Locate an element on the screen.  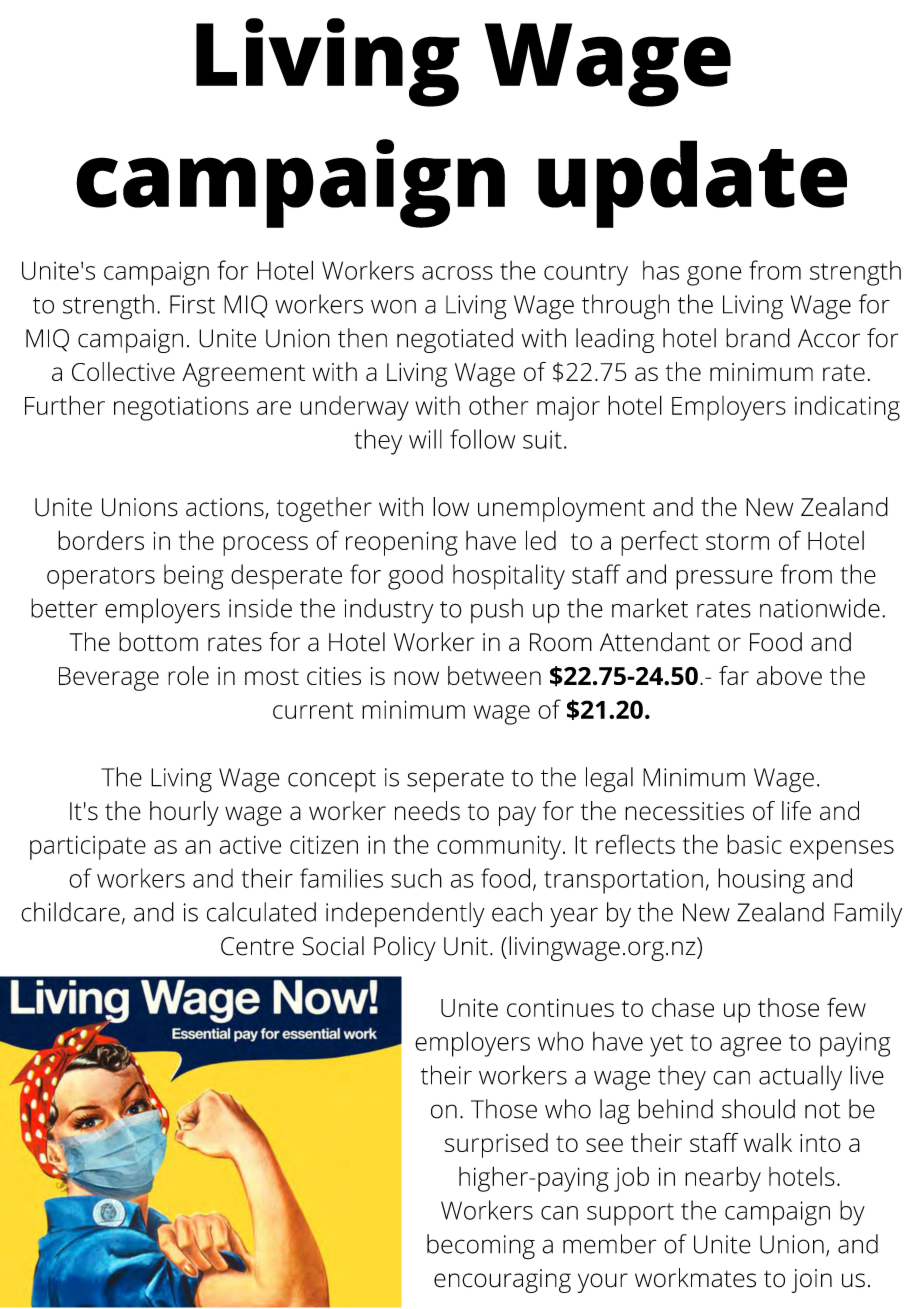
encouraging is located at coordinates (502, 1281).
